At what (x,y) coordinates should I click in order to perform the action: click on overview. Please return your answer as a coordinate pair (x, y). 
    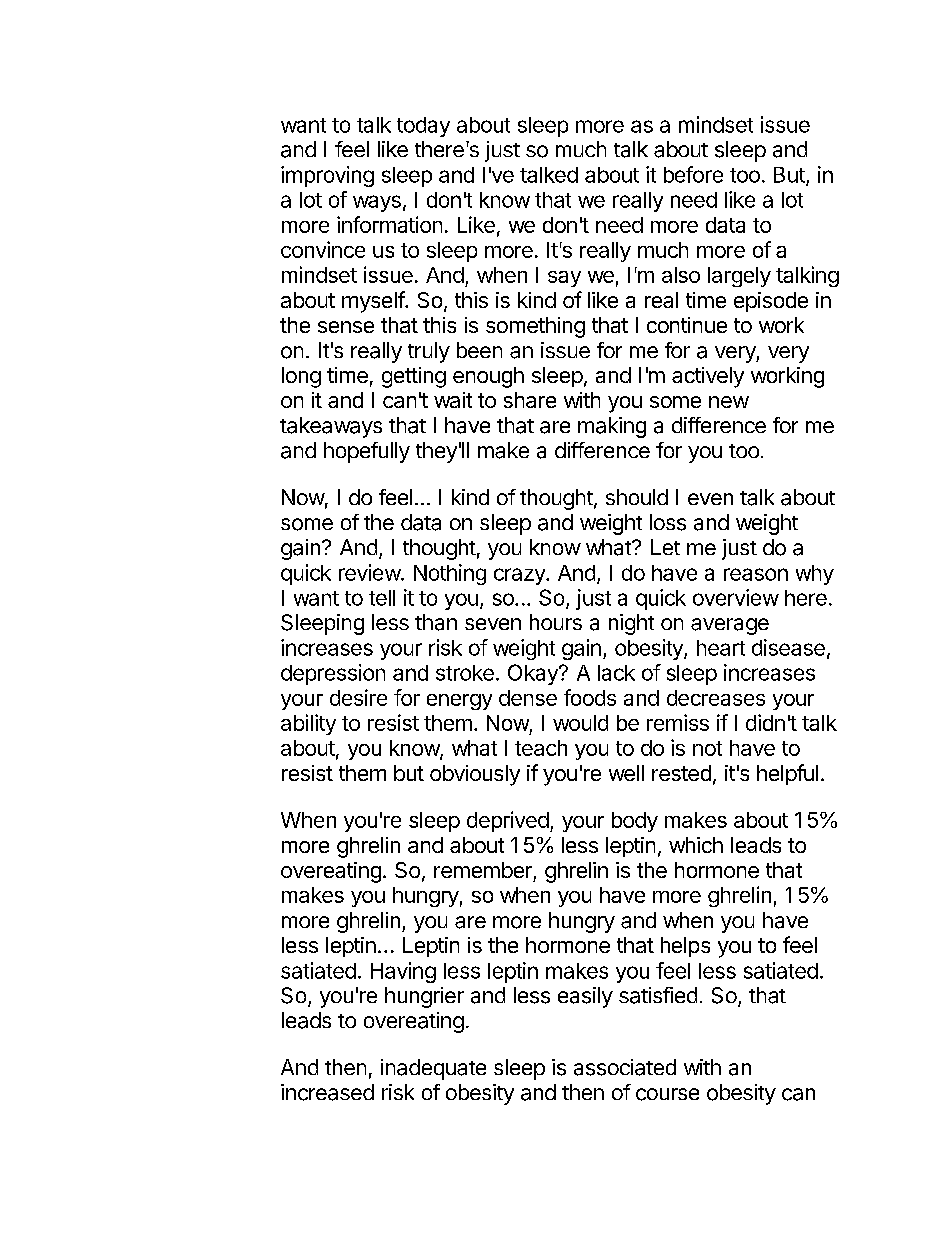
    Looking at the image, I should click on (736, 597).
